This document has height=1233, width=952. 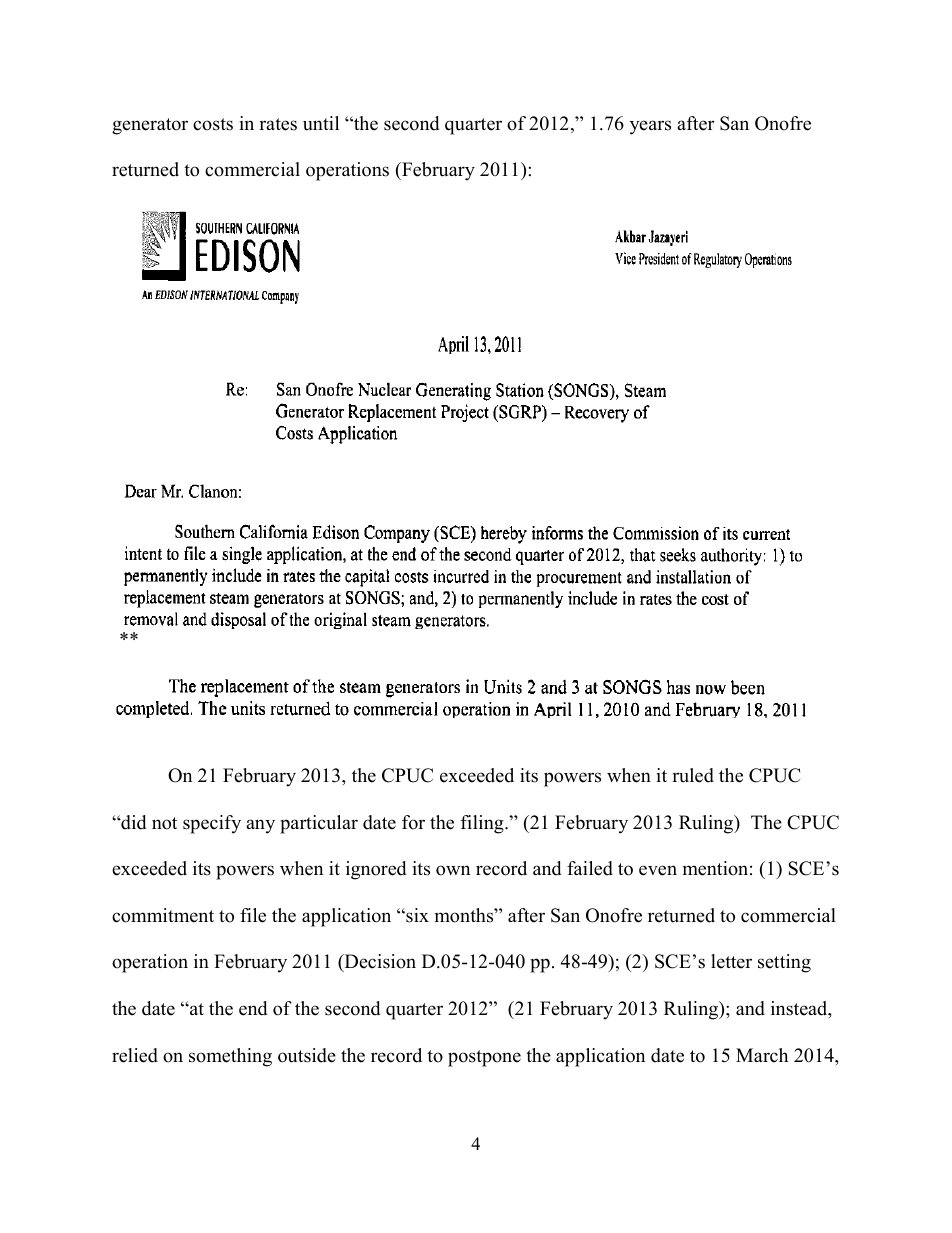 What do you see at coordinates (321, 123) in the document?
I see `until` at bounding box center [321, 123].
